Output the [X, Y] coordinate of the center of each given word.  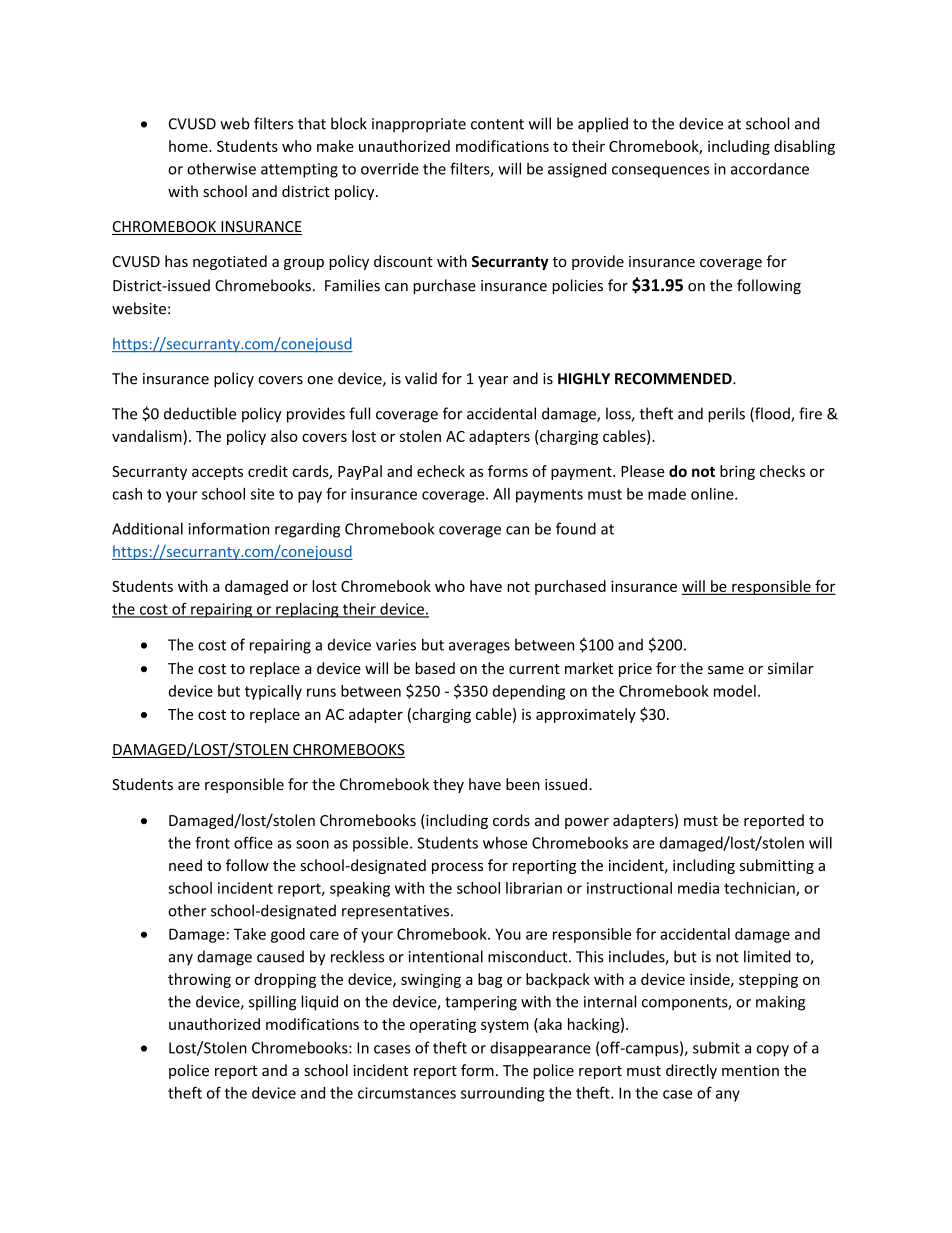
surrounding [502, 1094]
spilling [272, 1003]
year [493, 381]
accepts [217, 473]
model [735, 691]
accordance [770, 168]
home [189, 146]
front [212, 842]
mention [750, 1070]
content [497, 124]
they [448, 785]
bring [737, 472]
